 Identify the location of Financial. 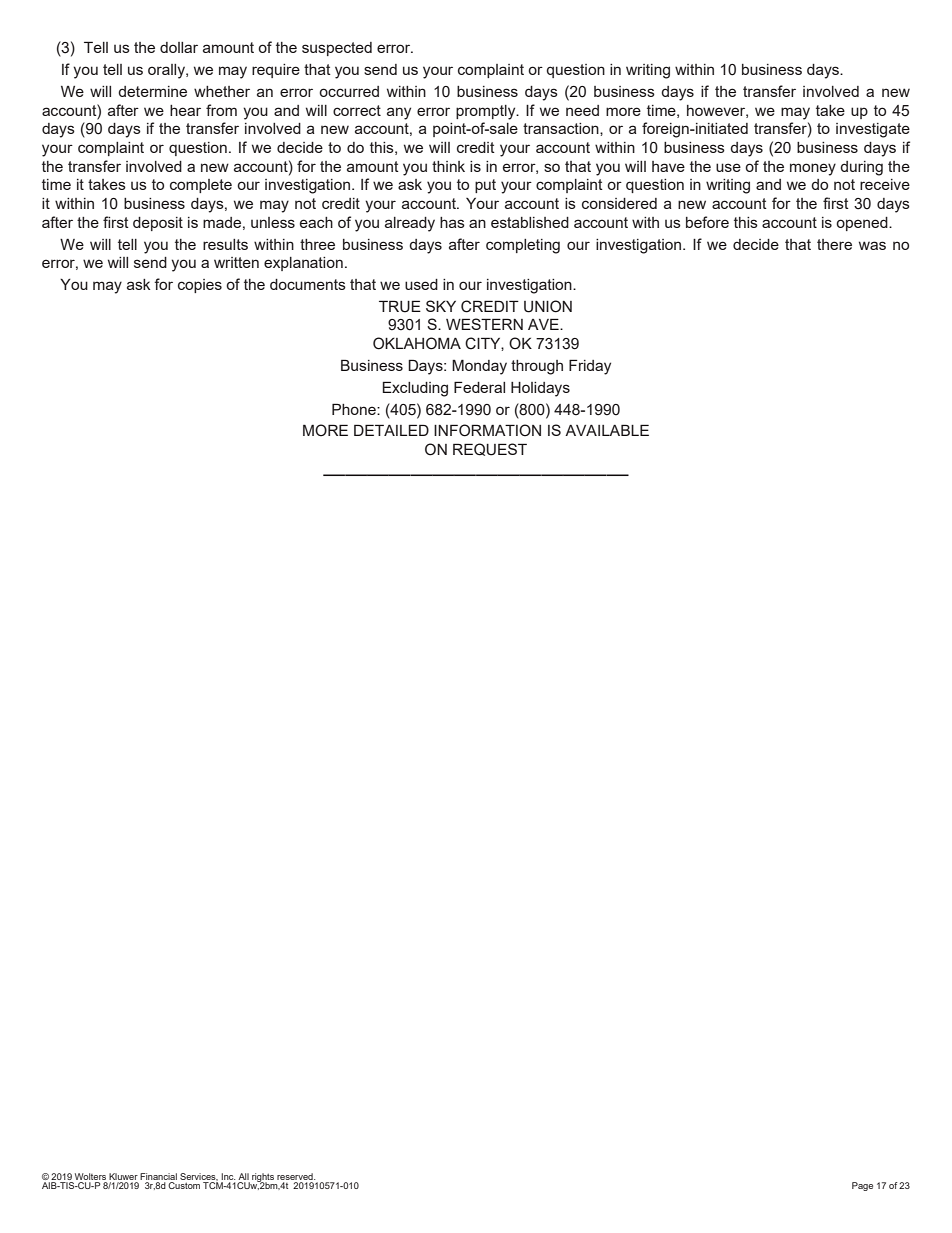
(158, 1176).
